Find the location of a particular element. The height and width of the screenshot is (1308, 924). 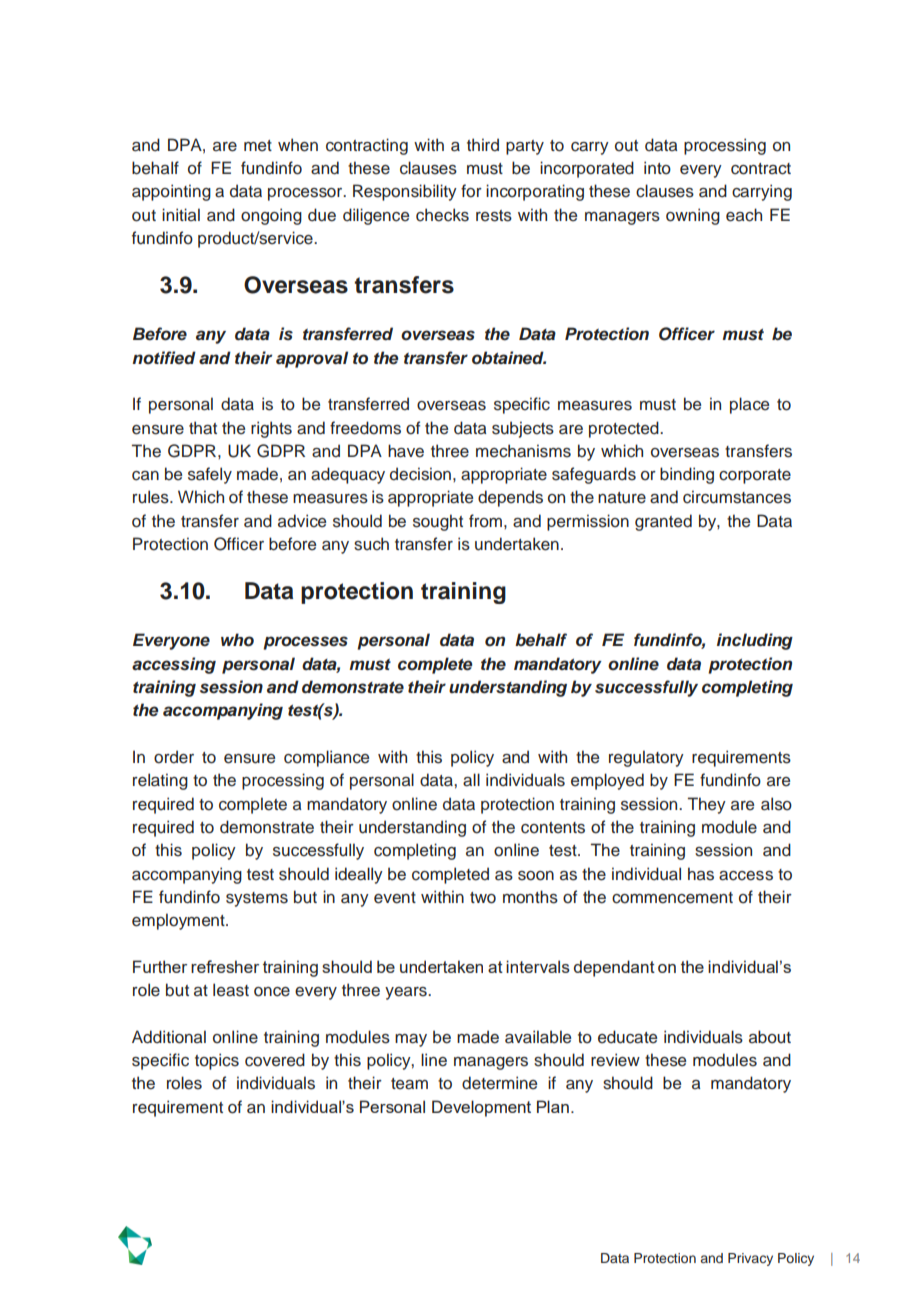

Privacy is located at coordinates (750, 1259).
